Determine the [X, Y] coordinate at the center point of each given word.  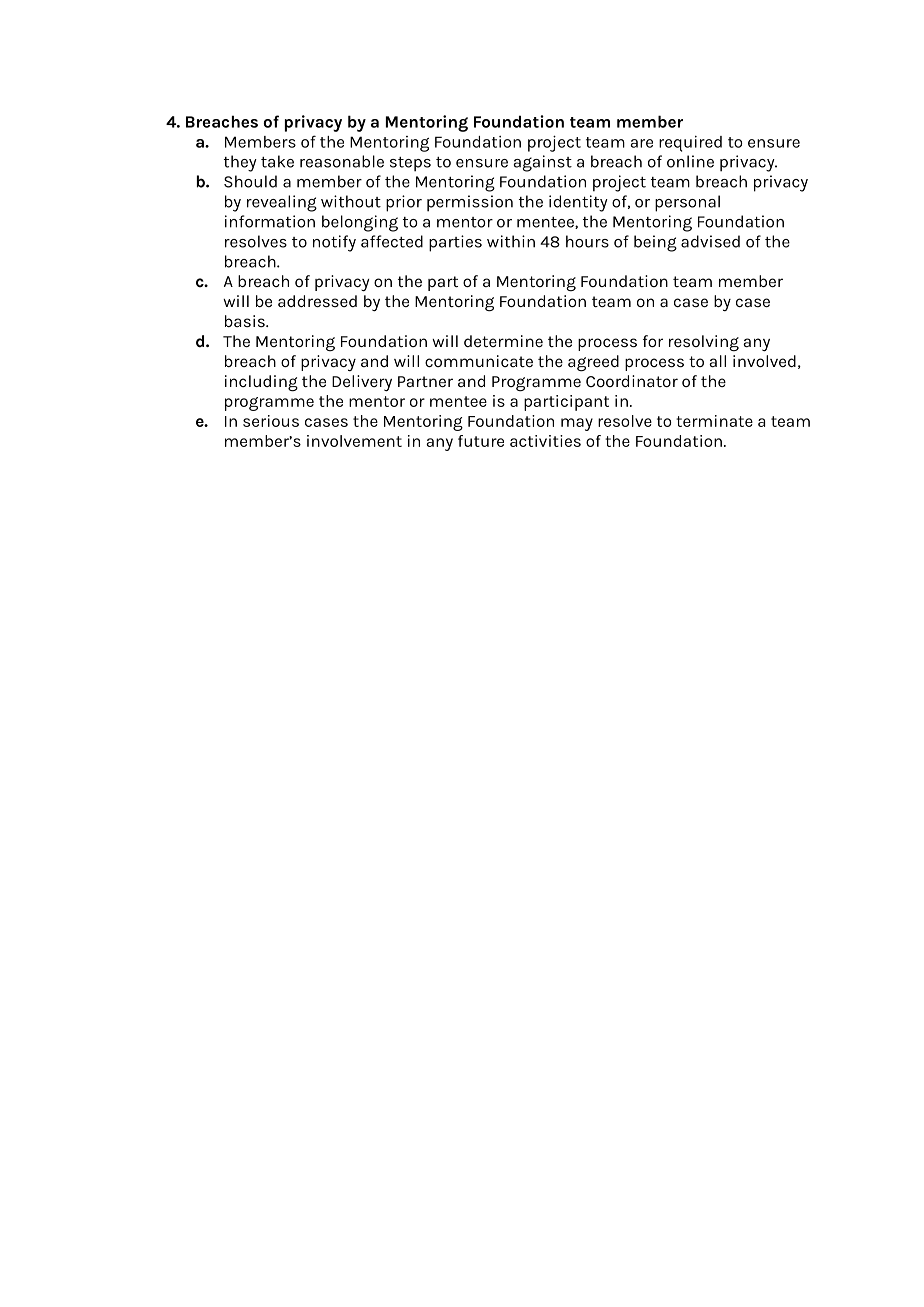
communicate [479, 361]
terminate [714, 421]
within [511, 241]
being [655, 243]
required [690, 143]
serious [271, 421]
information [270, 221]
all [717, 361]
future [481, 441]
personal [687, 203]
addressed [317, 301]
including [261, 383]
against [543, 163]
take [277, 161]
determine [503, 341]
